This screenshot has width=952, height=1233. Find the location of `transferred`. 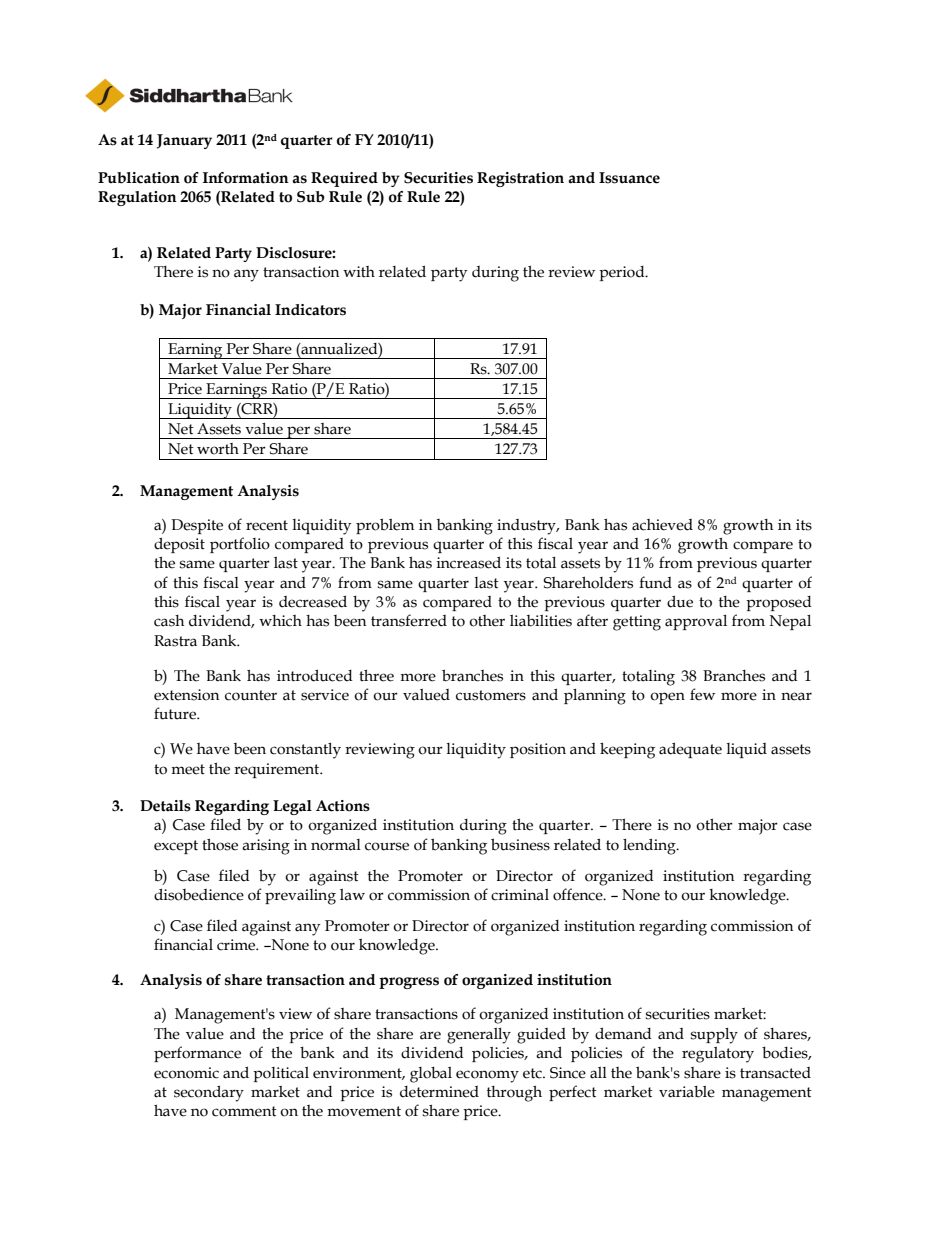

transferred is located at coordinates (409, 620).
